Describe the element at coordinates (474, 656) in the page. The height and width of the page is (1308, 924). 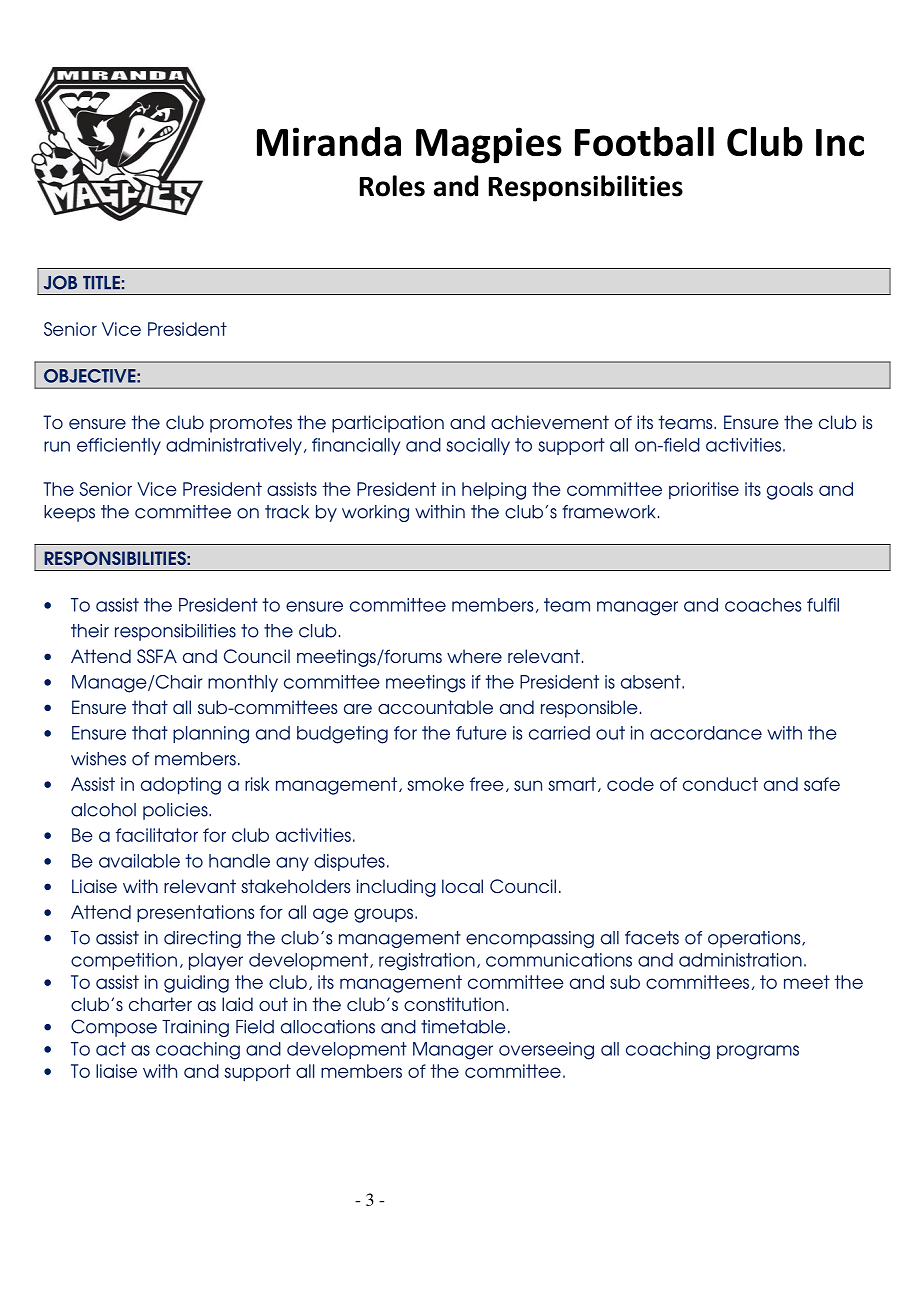
I see `where` at that location.
